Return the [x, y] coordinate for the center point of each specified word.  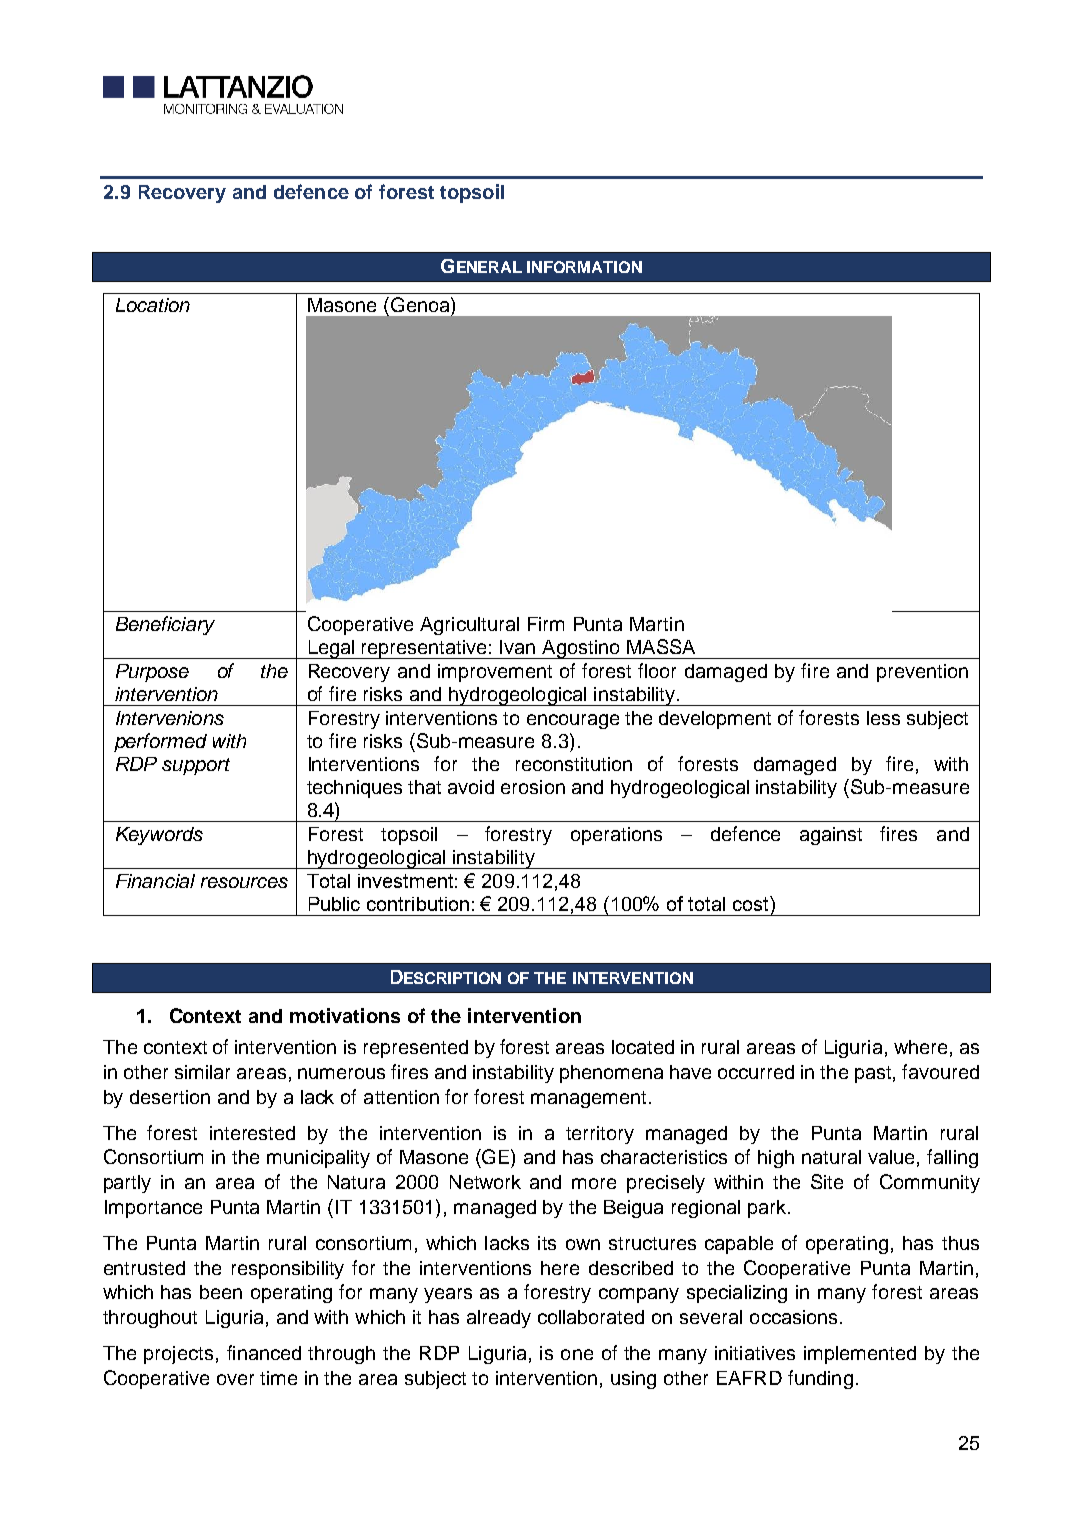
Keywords [159, 836]
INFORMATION [584, 267]
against [831, 836]
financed [264, 1352]
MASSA [661, 646]
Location [153, 305]
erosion [533, 787]
